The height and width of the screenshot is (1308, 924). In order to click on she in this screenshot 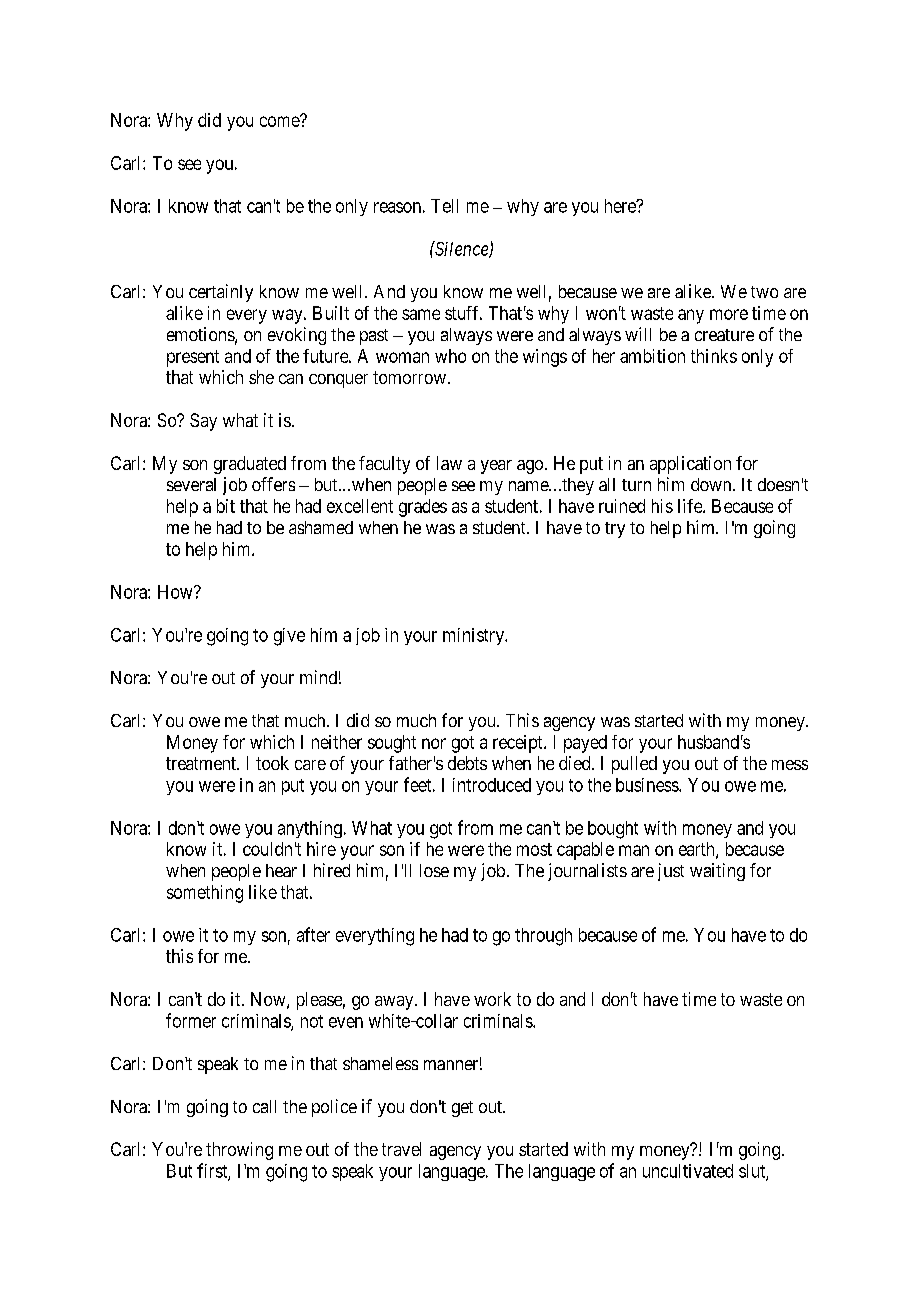, I will do `click(261, 377)`.
